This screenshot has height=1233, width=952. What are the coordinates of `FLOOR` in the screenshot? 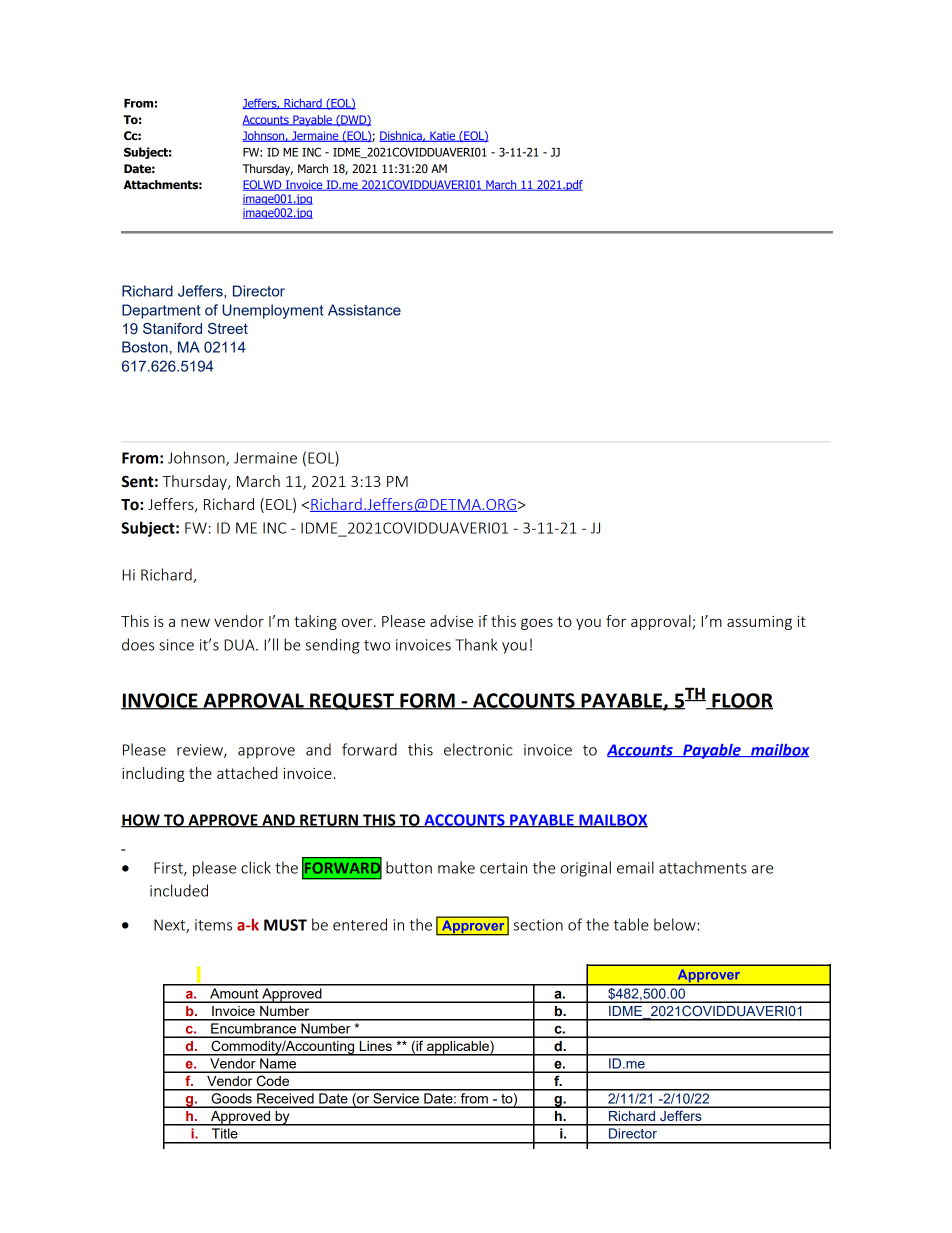 It's located at (741, 701).
